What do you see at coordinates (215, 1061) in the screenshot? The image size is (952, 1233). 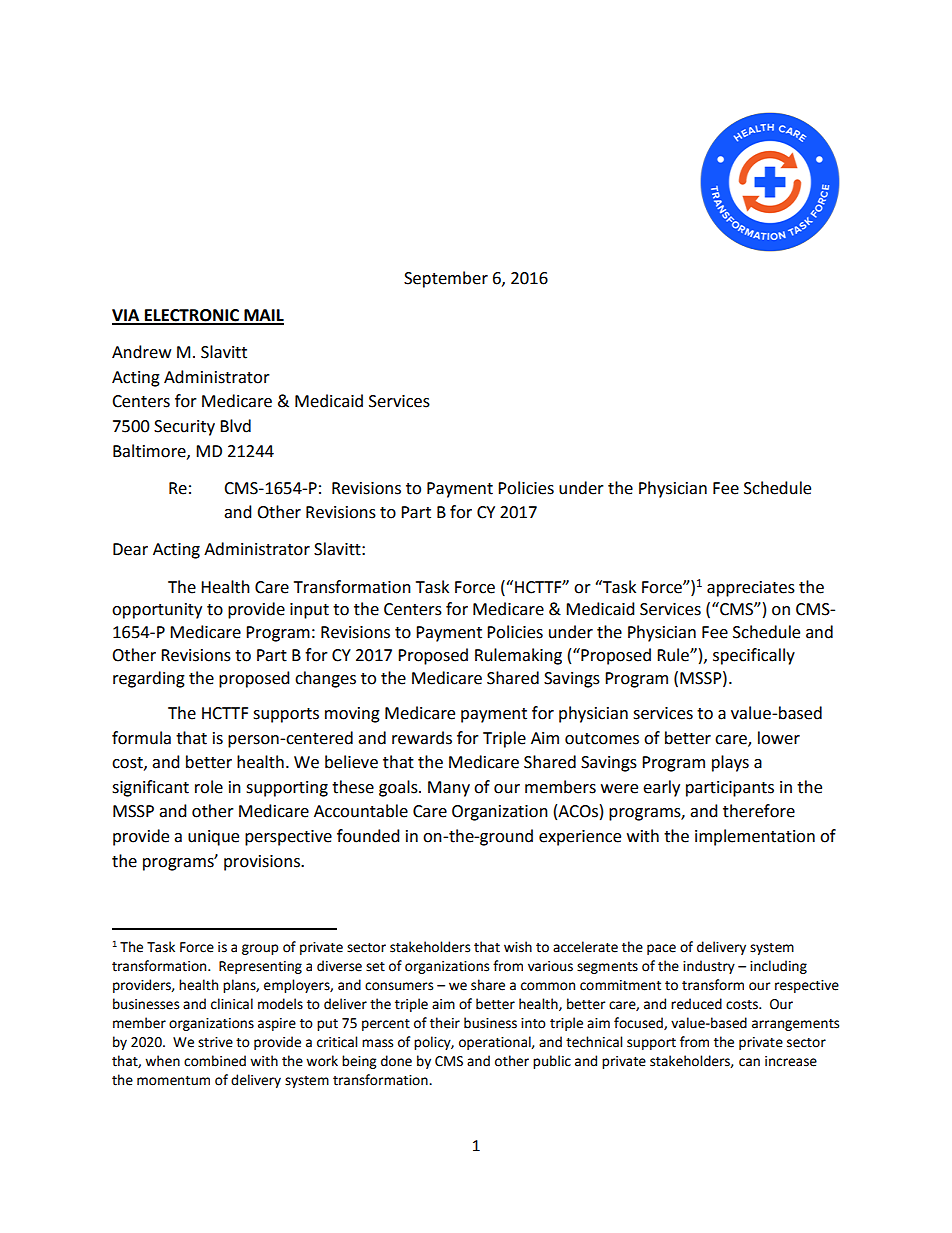 I see `combined` at bounding box center [215, 1061].
